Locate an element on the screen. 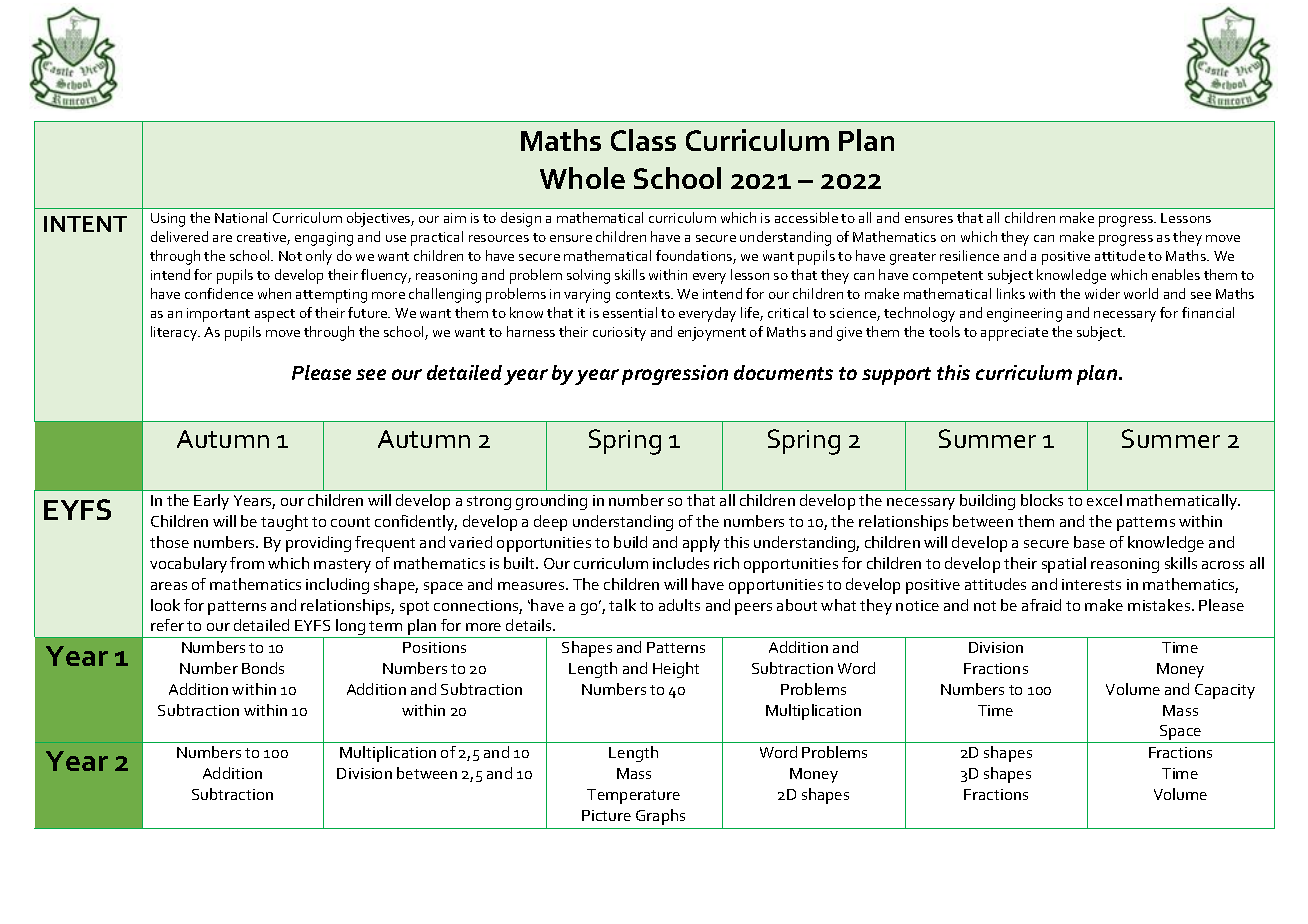 The image size is (1308, 924). confidence is located at coordinates (219, 293).
